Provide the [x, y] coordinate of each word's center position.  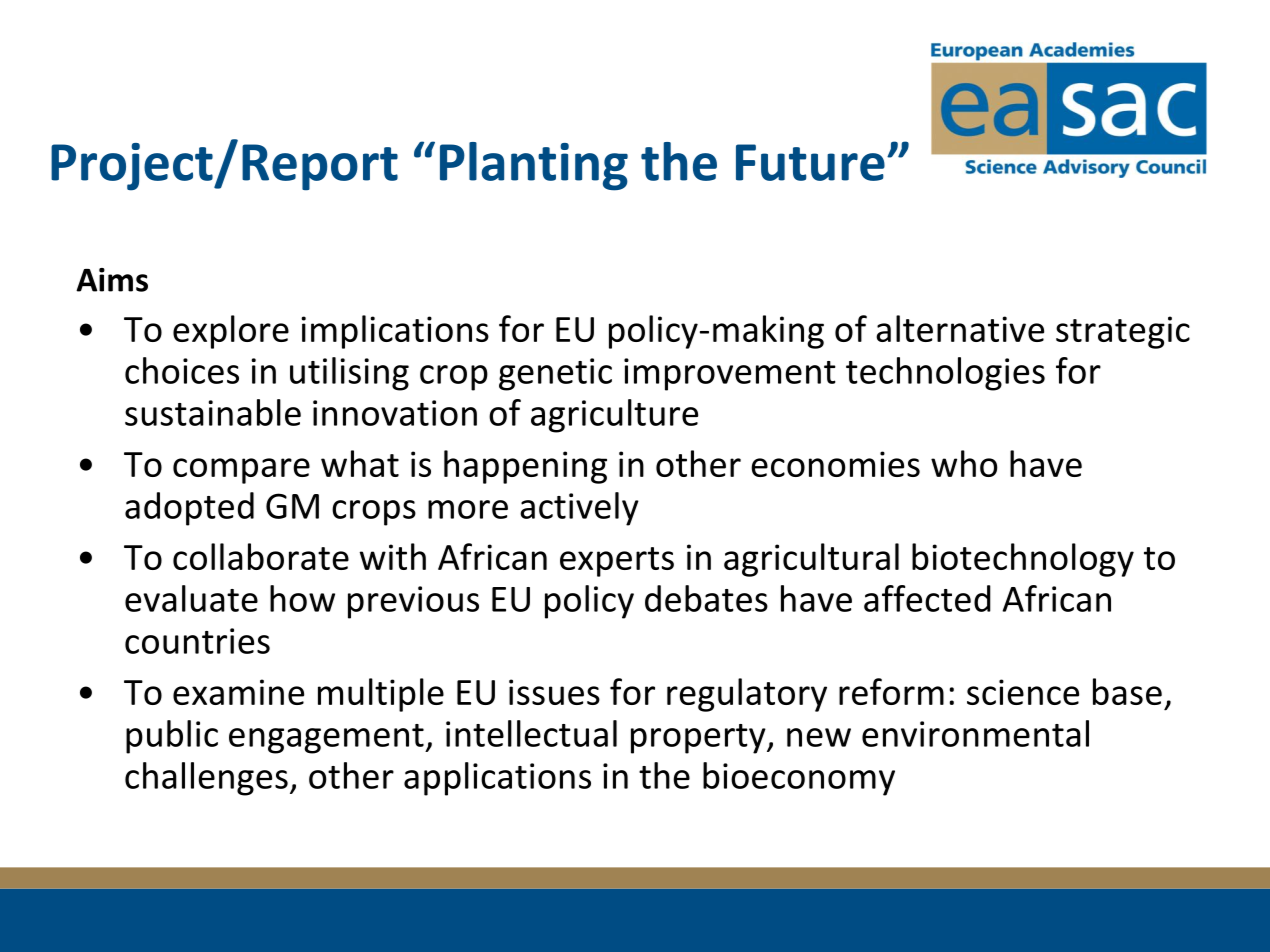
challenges [206, 779]
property [699, 739]
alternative [960, 328]
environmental [975, 733]
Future [810, 162]
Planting [534, 166]
